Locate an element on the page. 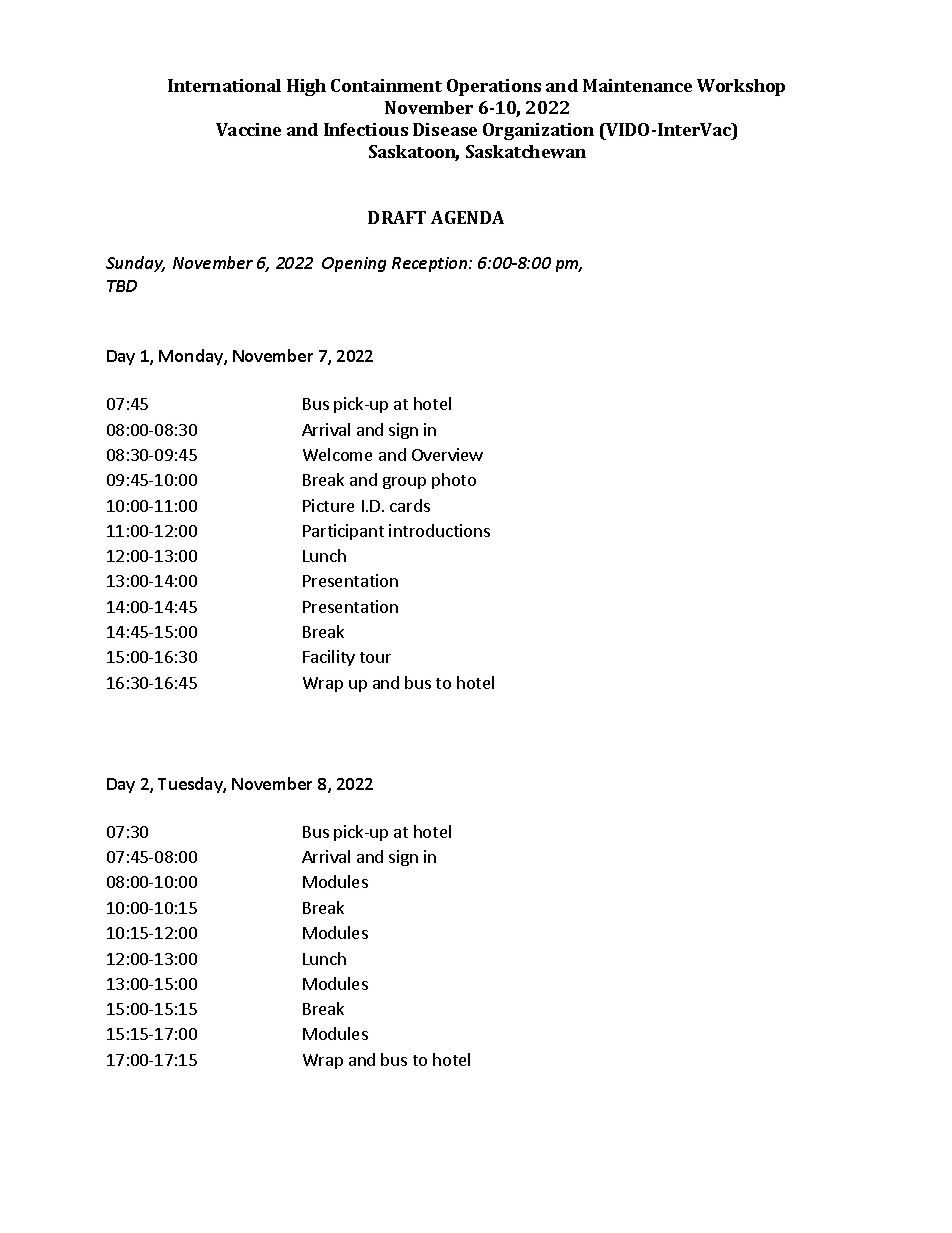  Maintenance is located at coordinates (637, 85).
